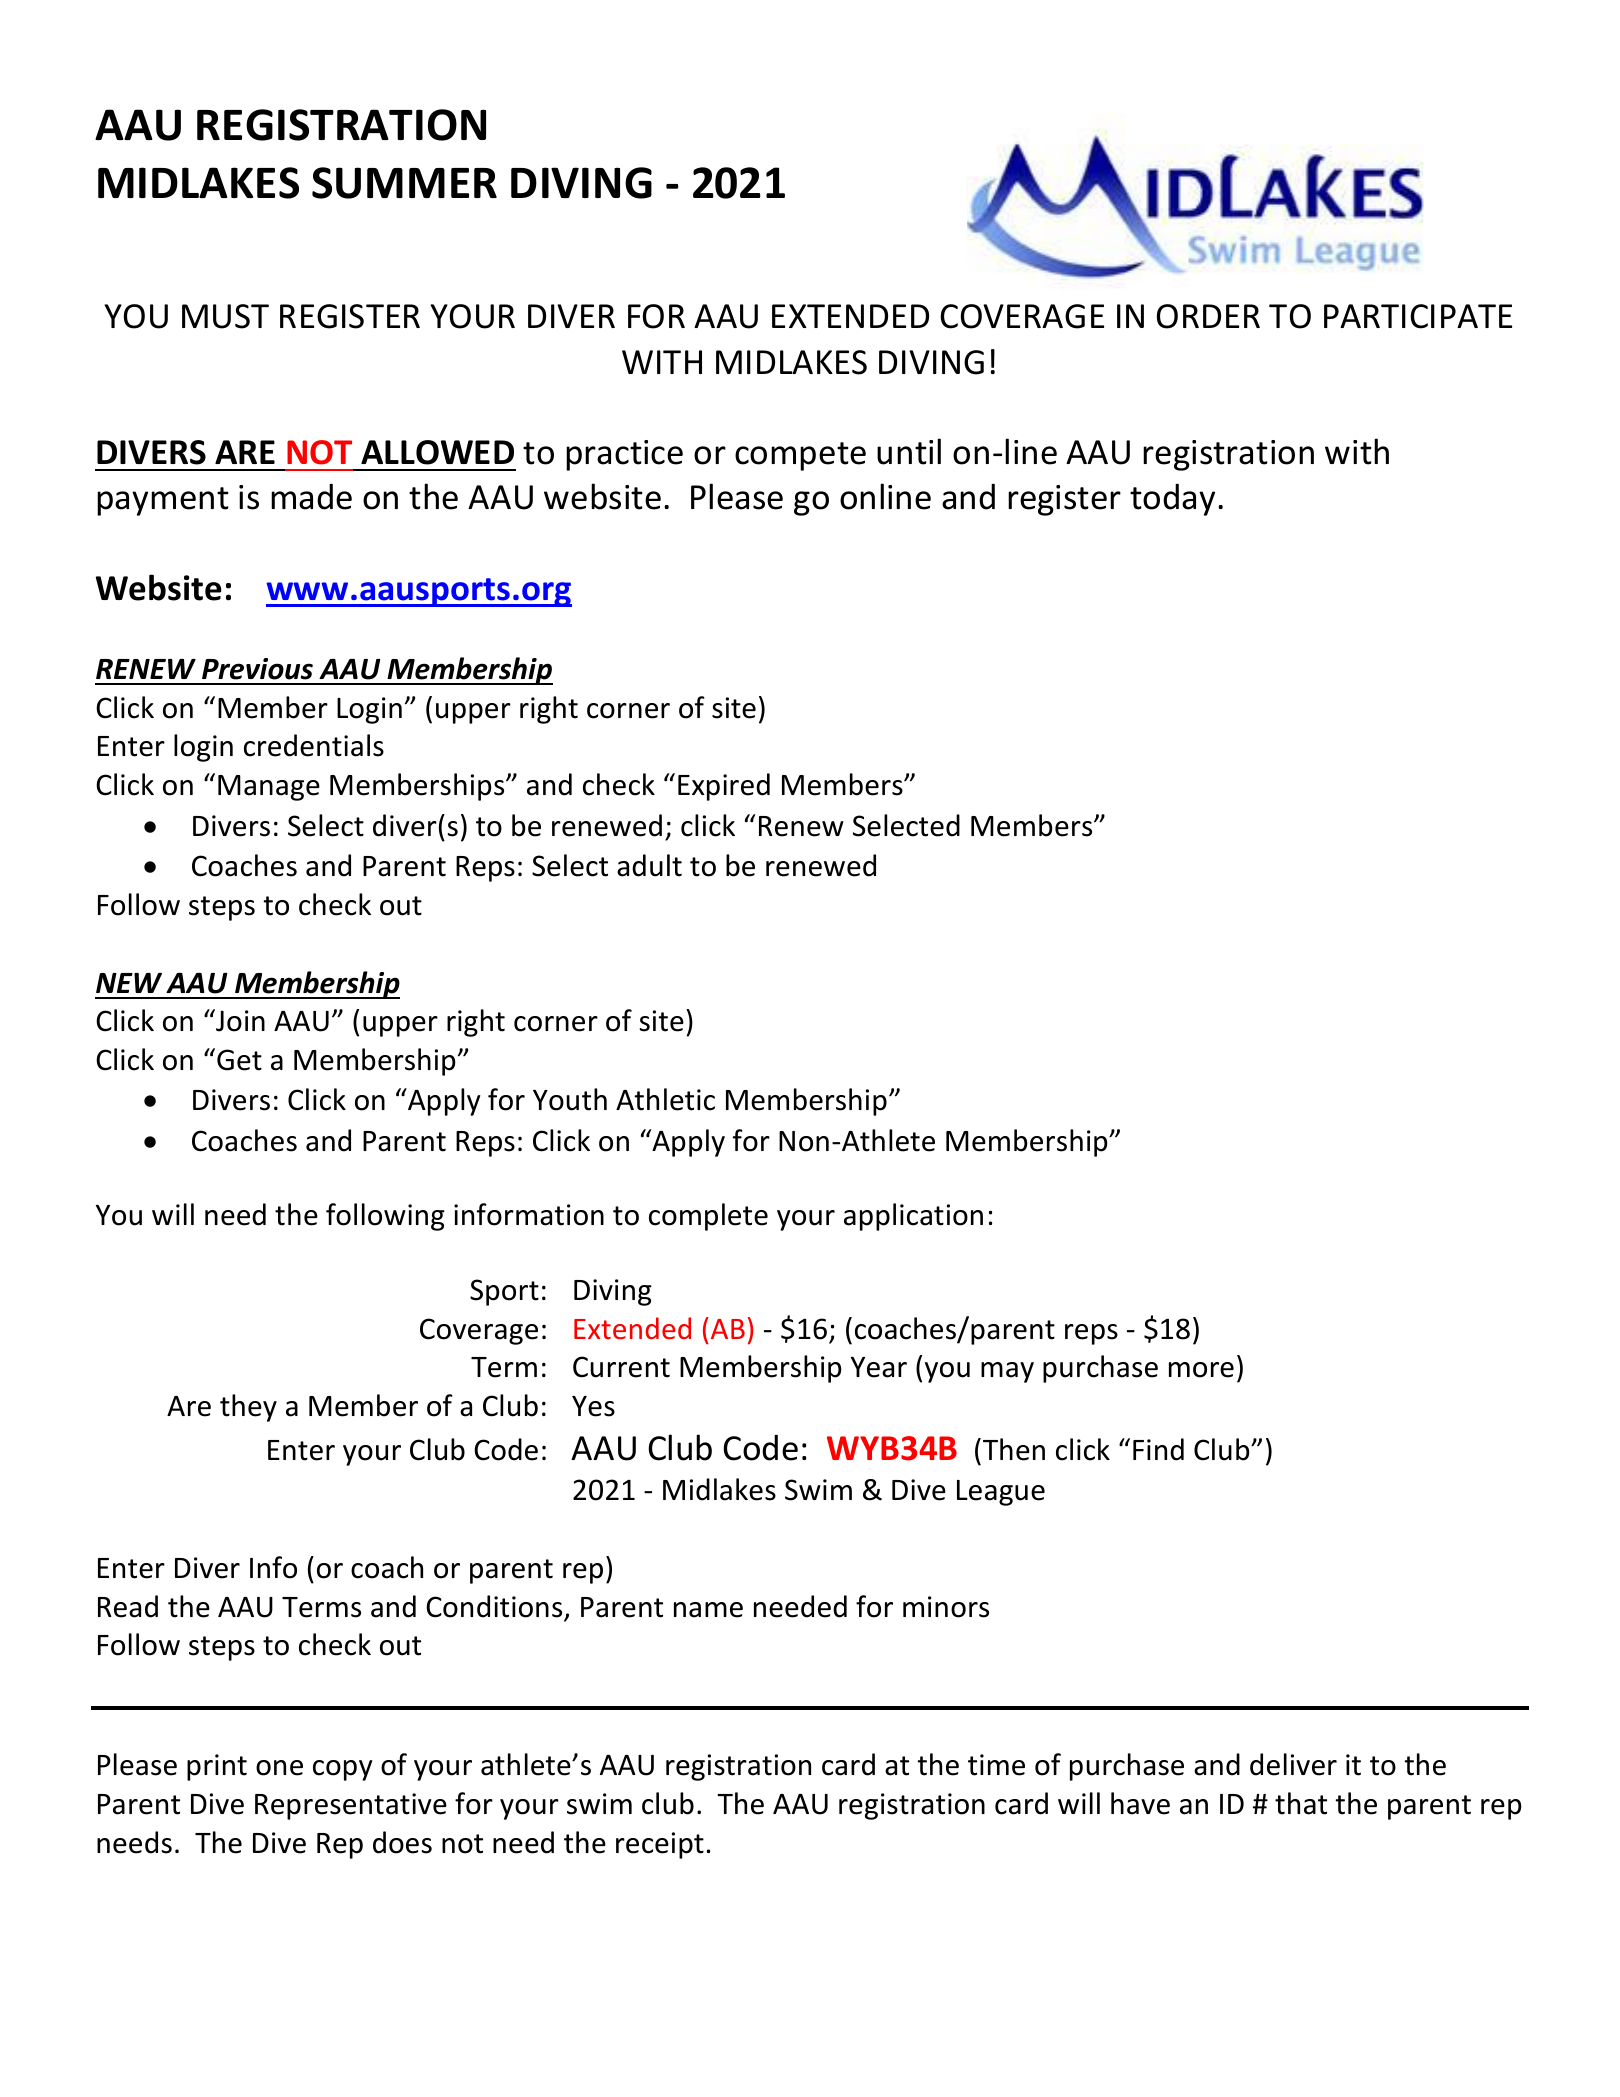 The width and height of the document is (1620, 2097). Describe the element at coordinates (649, 865) in the document. I see `adult` at that location.
